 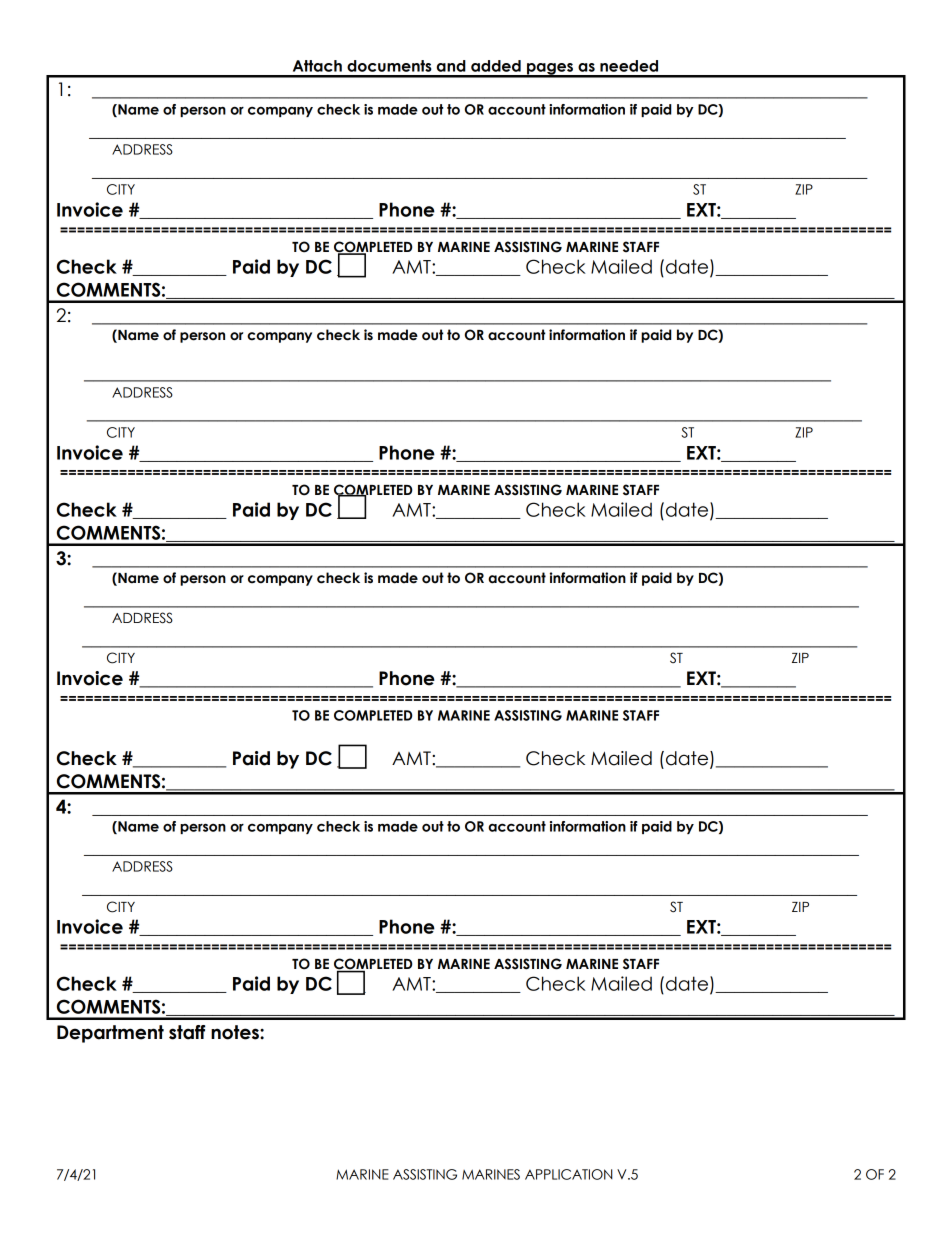 I want to click on Attach, so click(x=317, y=66).
